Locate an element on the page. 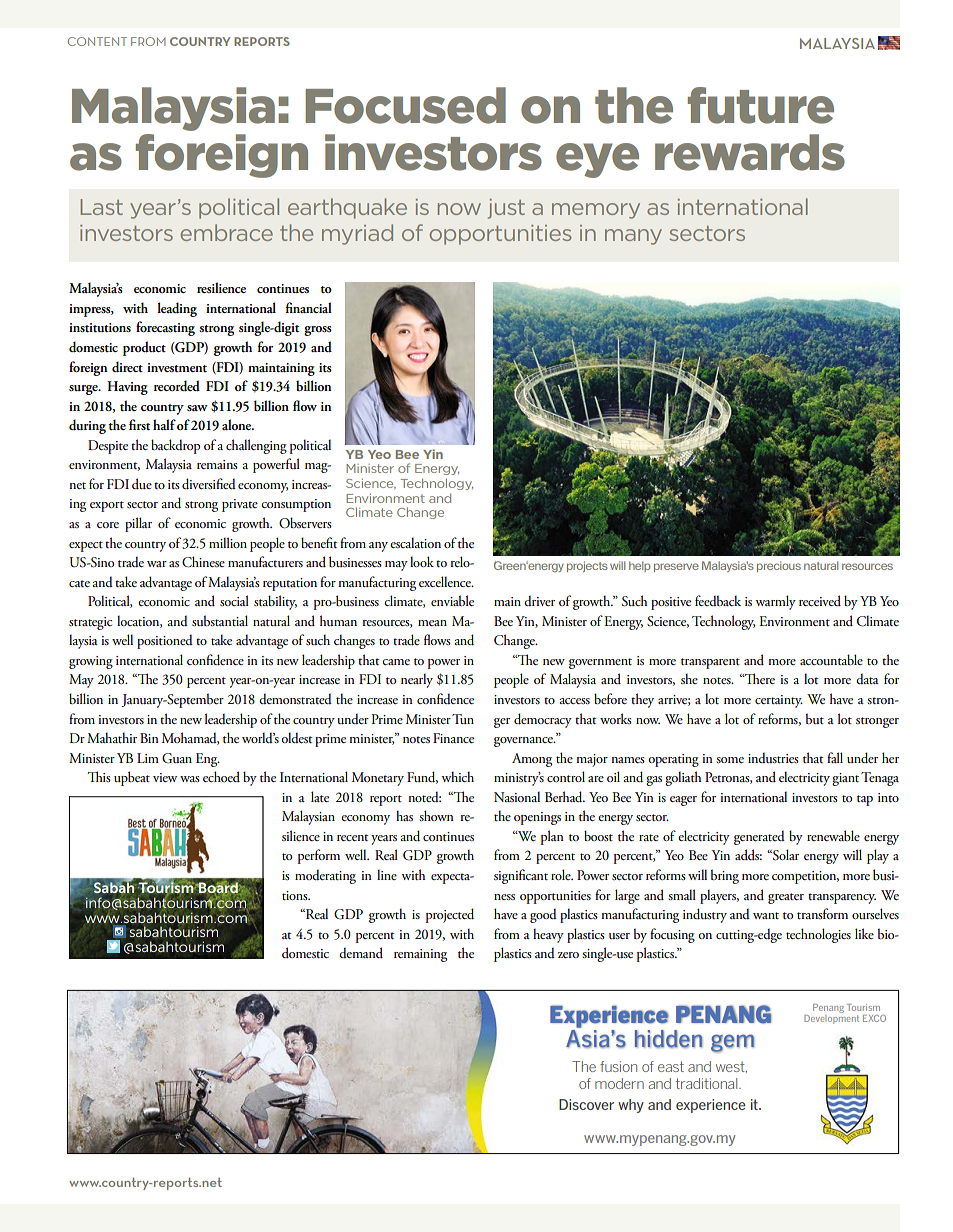 The image size is (953, 1232). industries is located at coordinates (773, 758).
